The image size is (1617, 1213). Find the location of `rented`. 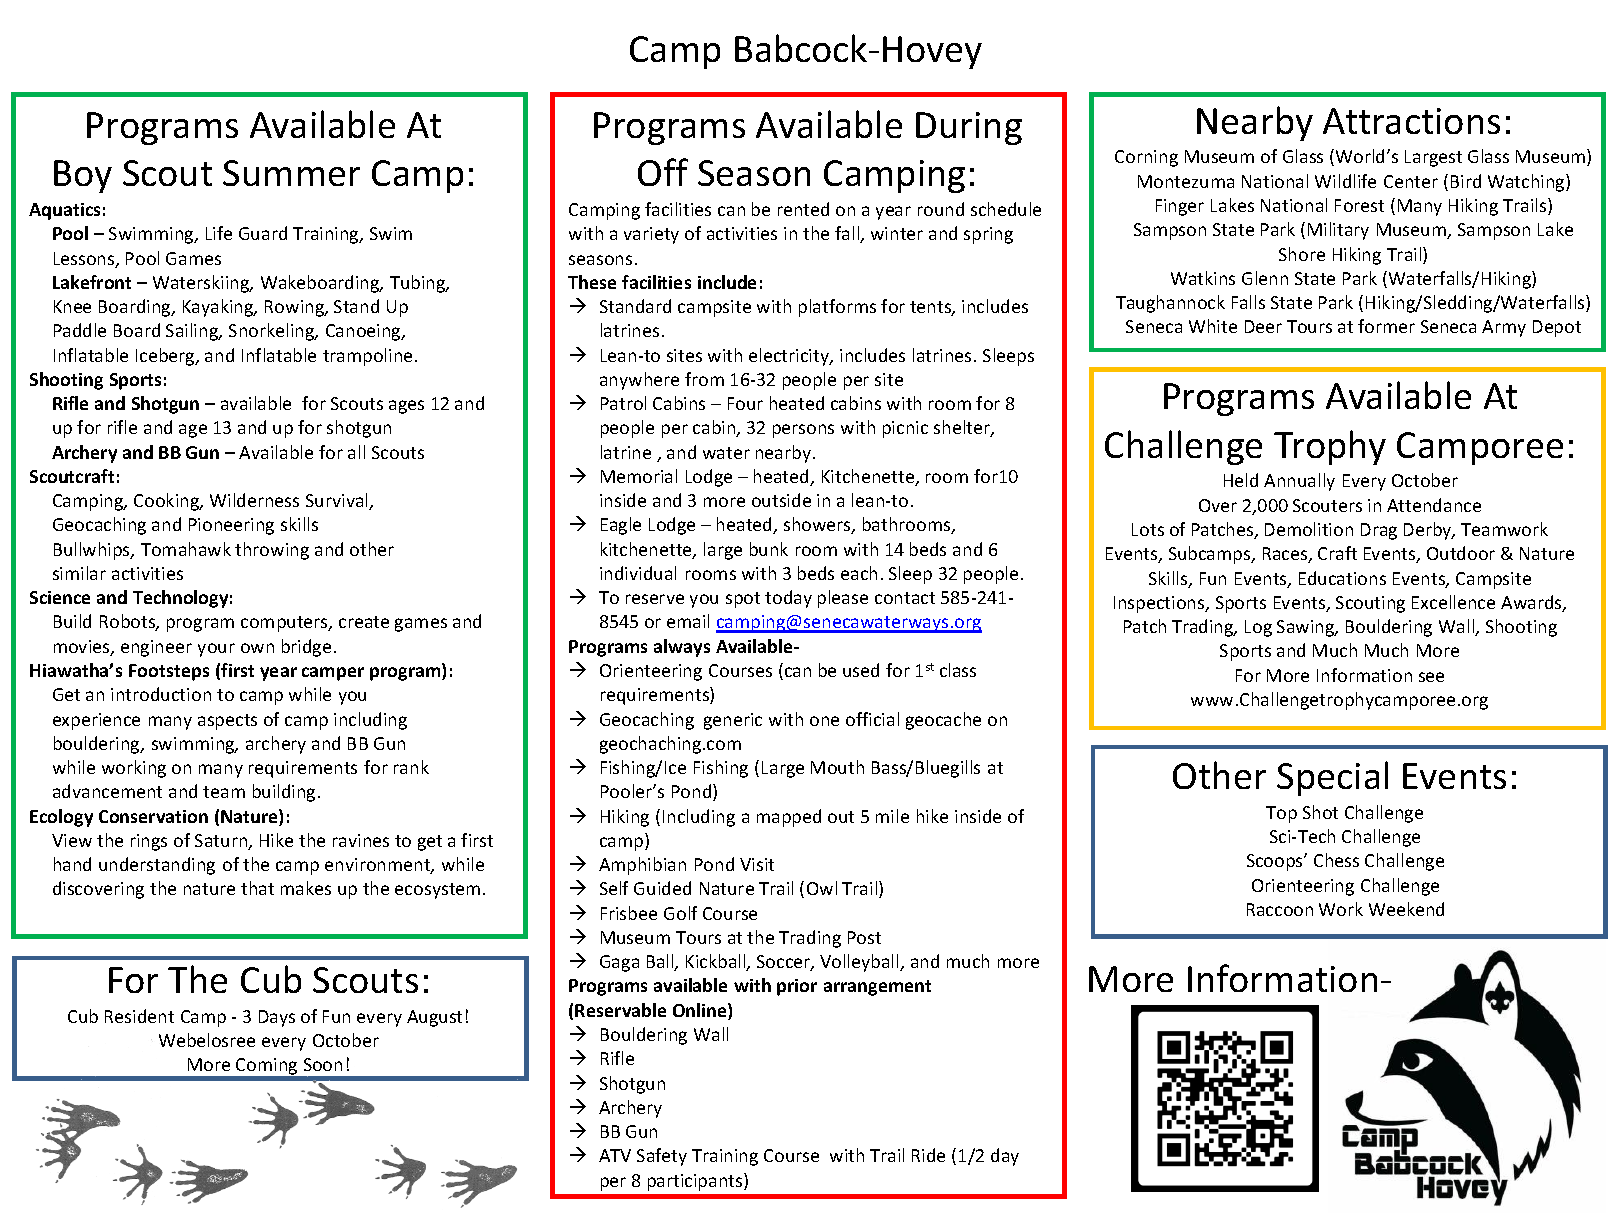

rented is located at coordinates (803, 209).
